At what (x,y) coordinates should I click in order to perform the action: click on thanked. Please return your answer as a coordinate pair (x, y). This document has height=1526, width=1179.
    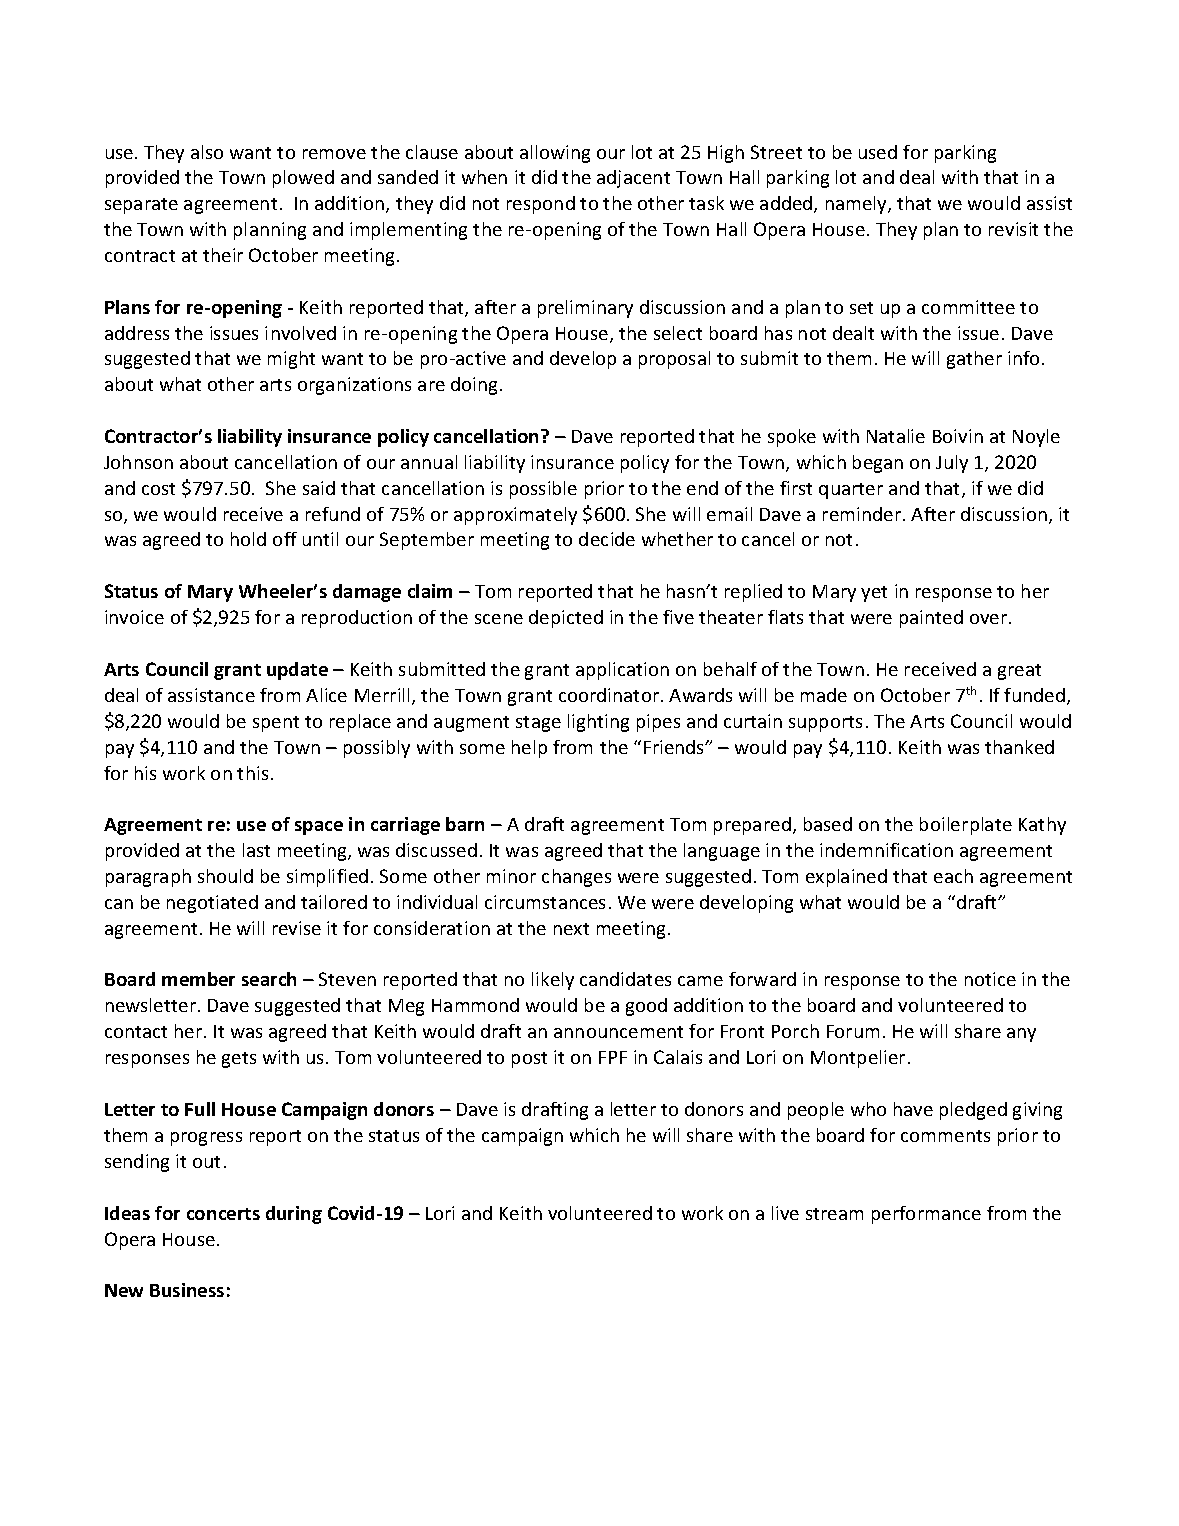
    Looking at the image, I should click on (1019, 747).
